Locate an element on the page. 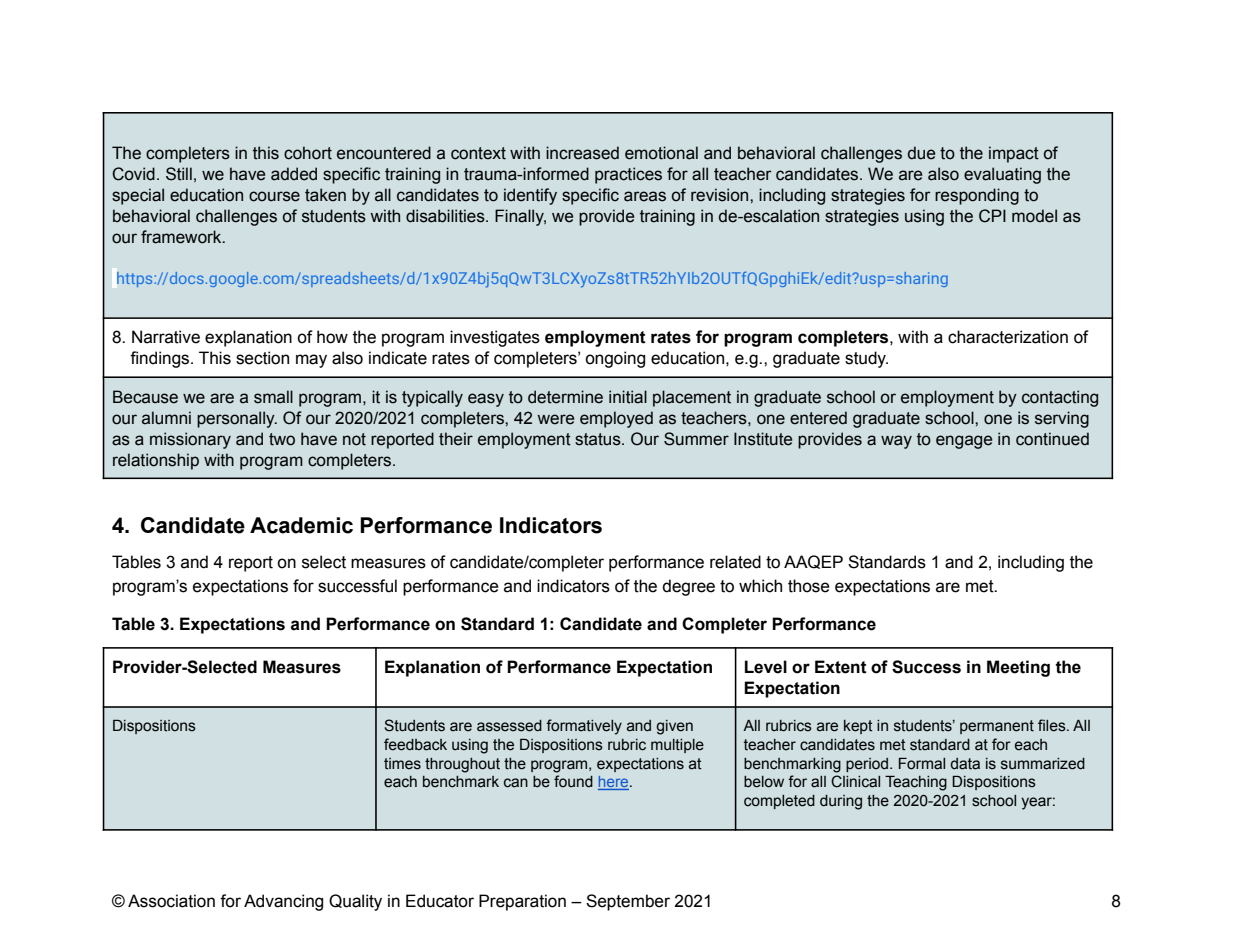 This image has height=952, width=1233. engage is located at coordinates (964, 442).
